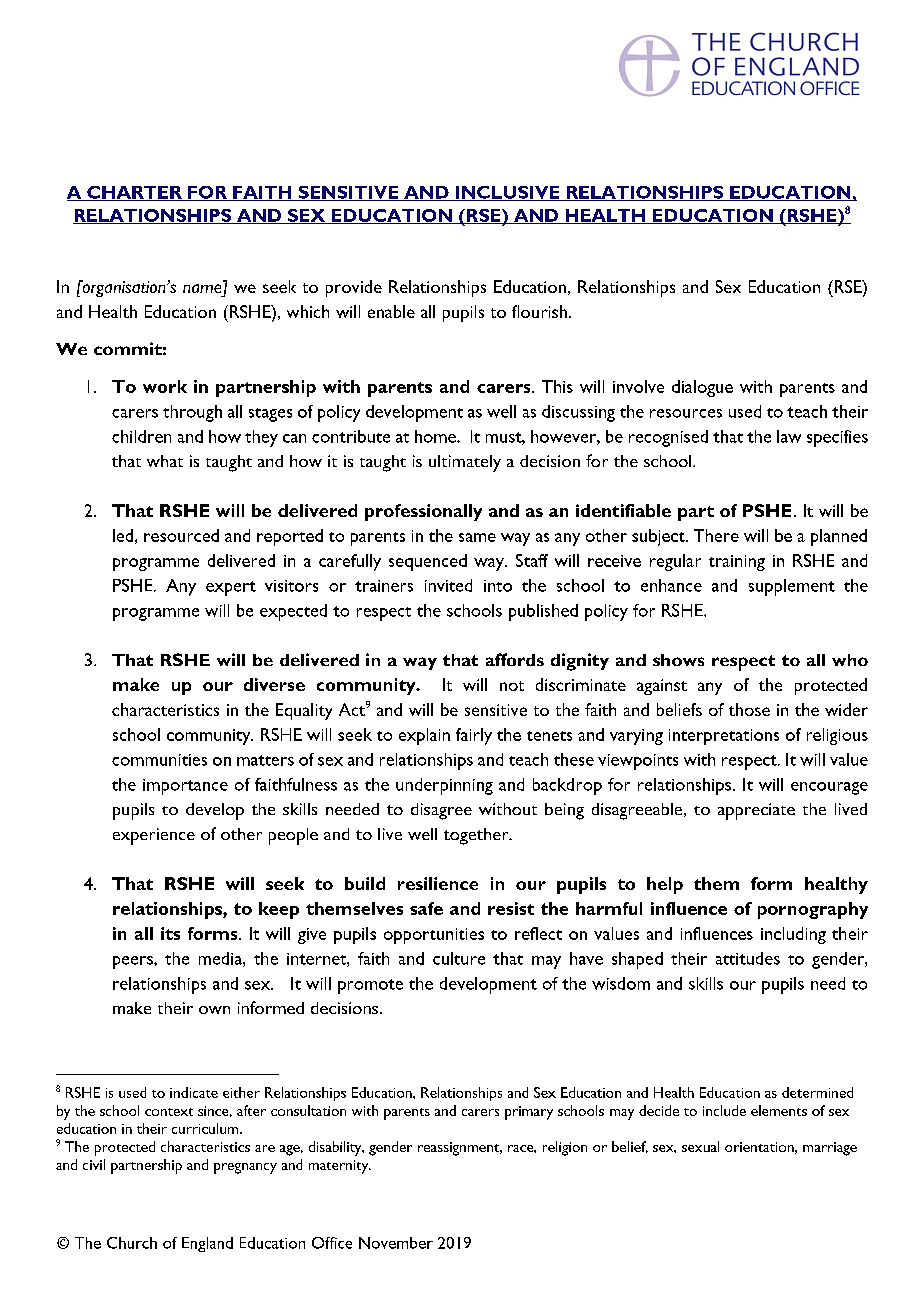  I want to click on CHARTER, so click(134, 193).
